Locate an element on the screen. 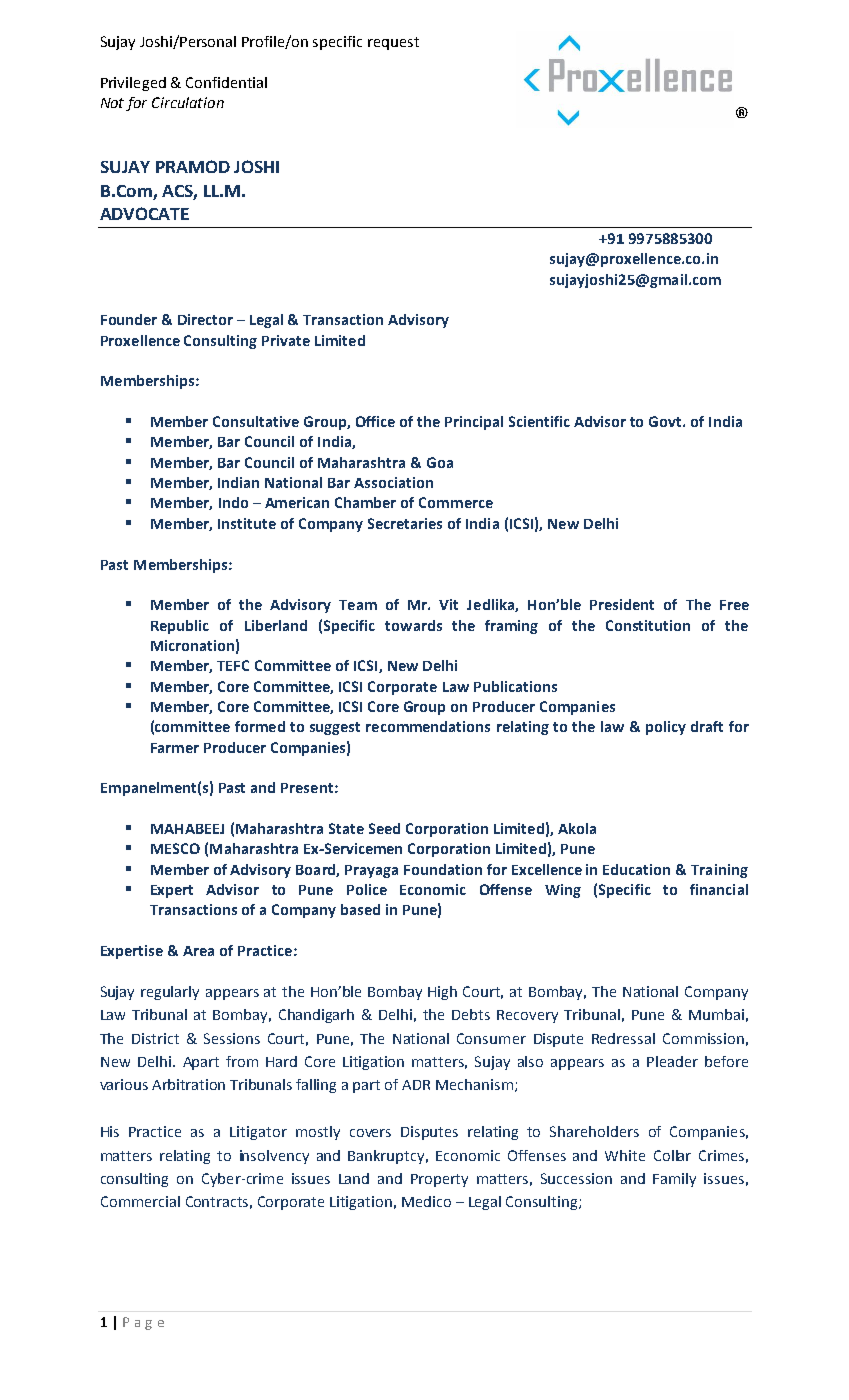 This screenshot has height=1400, width=849. Republic is located at coordinates (180, 627).
